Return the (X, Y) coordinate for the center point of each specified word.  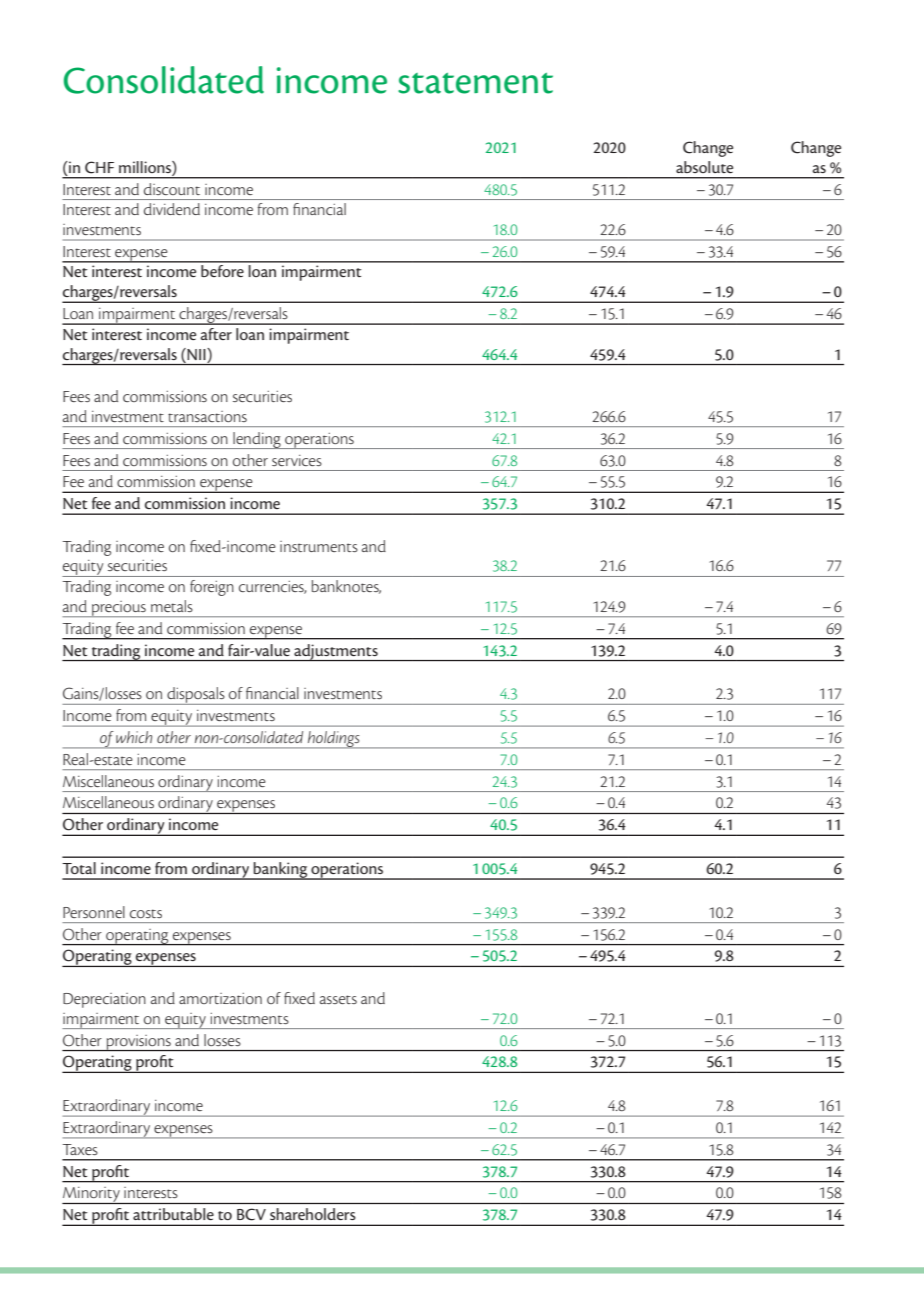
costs (146, 913)
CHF (99, 167)
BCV (251, 1214)
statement (475, 83)
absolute (704, 167)
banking (281, 871)
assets (338, 999)
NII (196, 354)
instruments (319, 546)
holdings (333, 740)
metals (172, 606)
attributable (173, 1214)
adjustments (336, 652)
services (297, 460)
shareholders (312, 1214)
